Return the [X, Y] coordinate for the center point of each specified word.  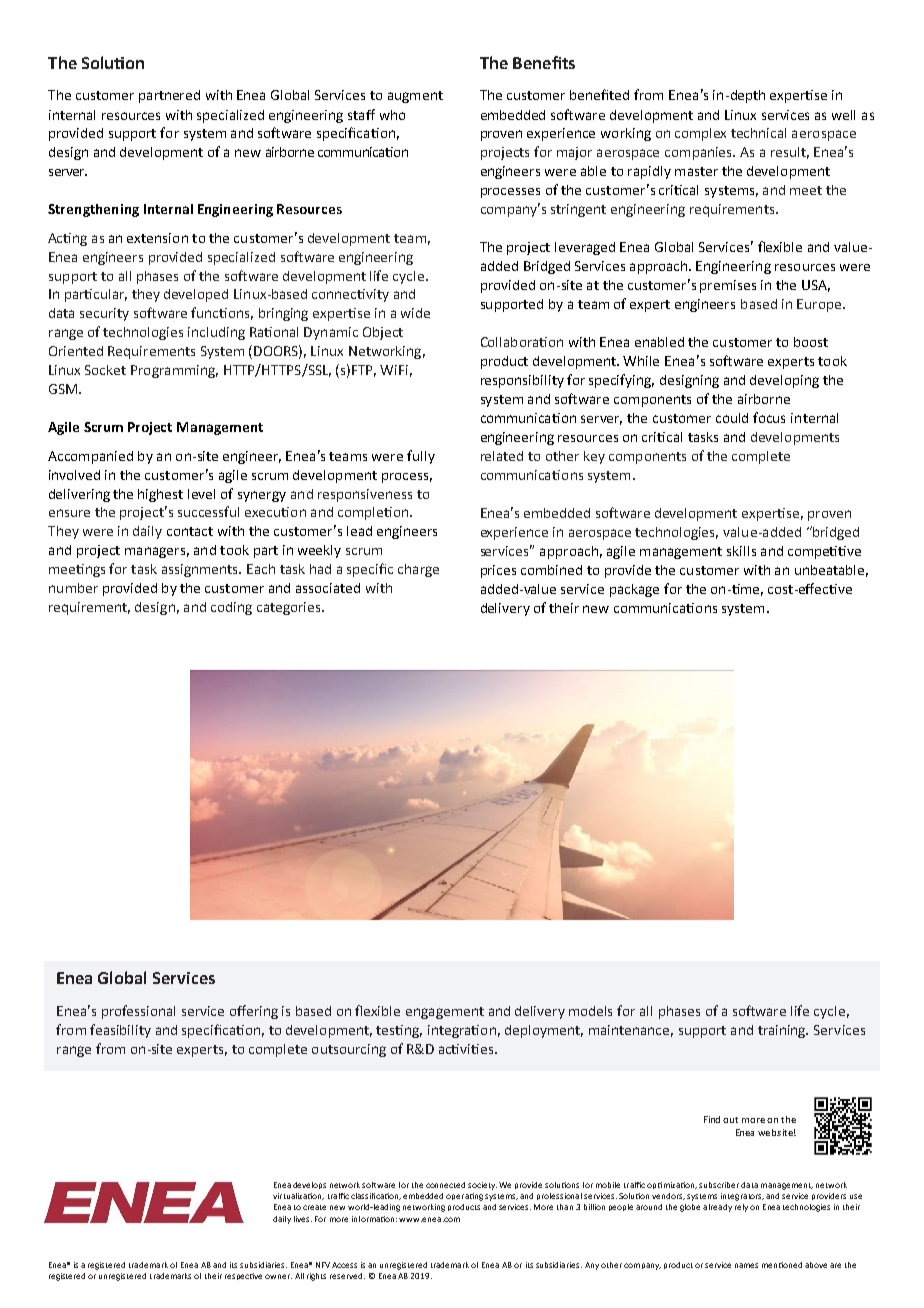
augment [415, 97]
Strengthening [93, 210]
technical [758, 133]
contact [190, 531]
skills [741, 551]
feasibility [120, 1031]
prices [498, 571]
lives [303, 1219]
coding [231, 608]
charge [418, 570]
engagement [445, 1013]
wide [415, 313]
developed [196, 295]
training [783, 1031]
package [634, 590]
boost [811, 342]
